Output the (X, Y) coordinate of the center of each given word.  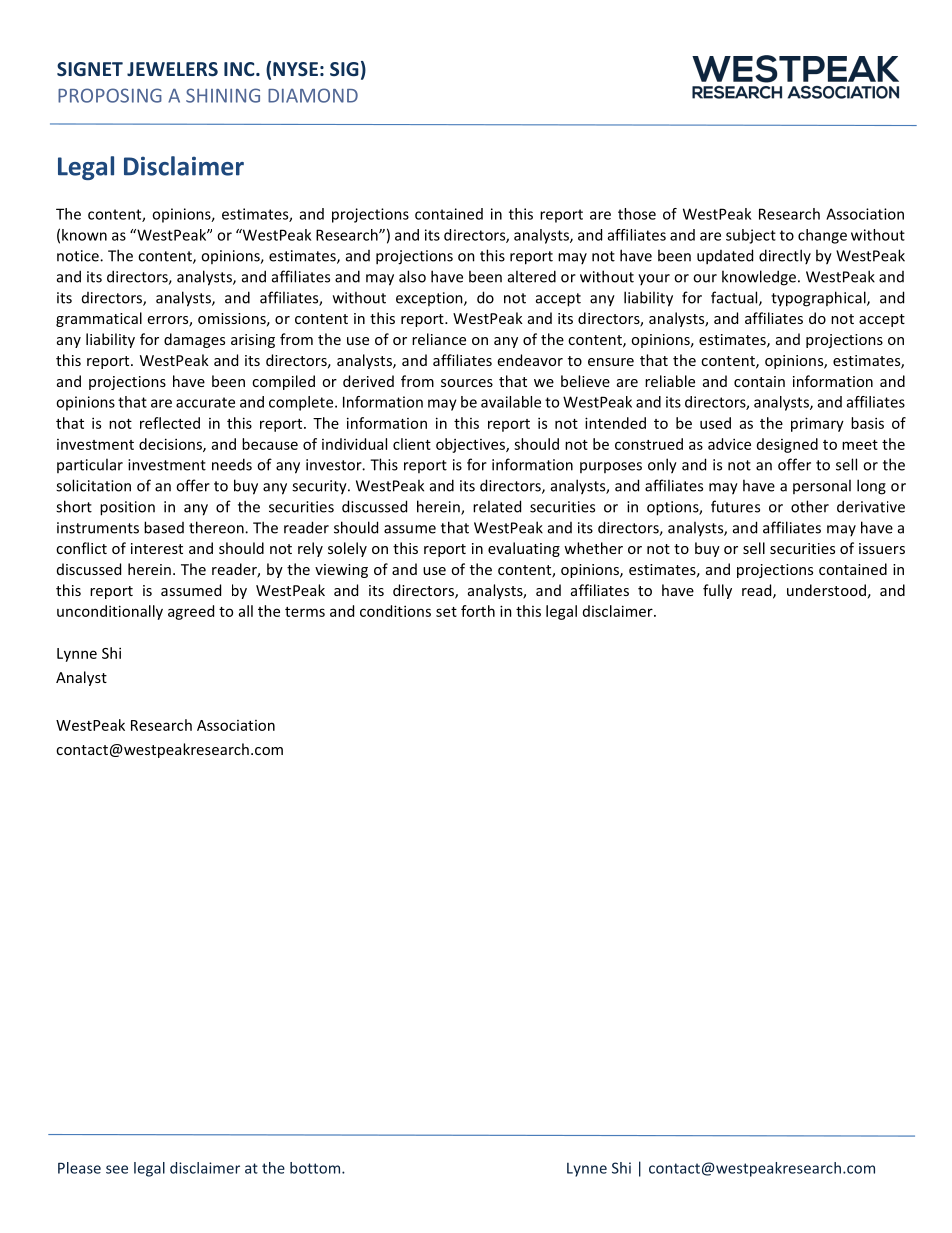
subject (751, 236)
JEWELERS (172, 69)
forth (478, 611)
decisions (171, 445)
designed (787, 445)
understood (826, 590)
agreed (191, 612)
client (412, 444)
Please (79, 1168)
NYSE (295, 69)
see (117, 1169)
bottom (316, 1168)
